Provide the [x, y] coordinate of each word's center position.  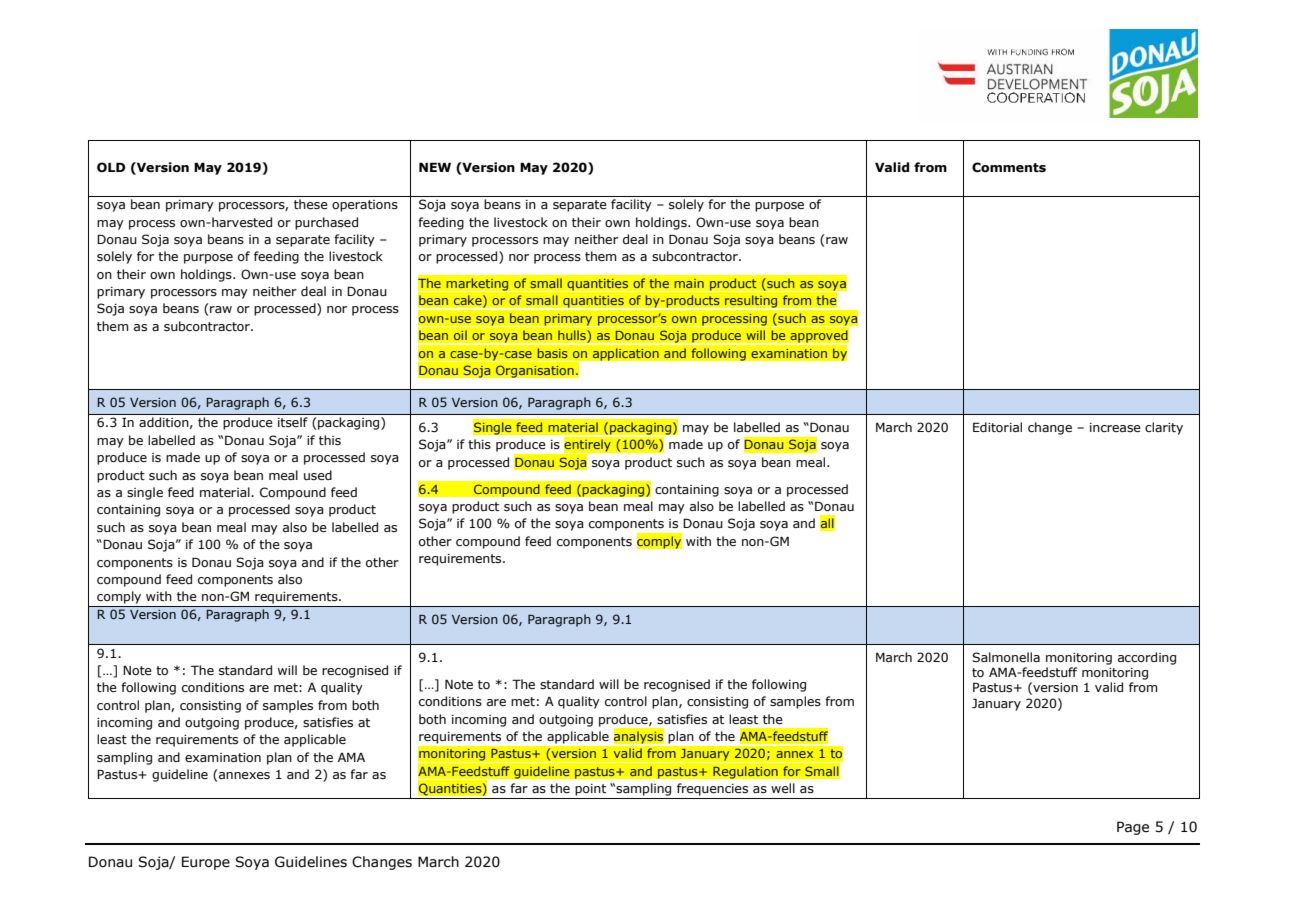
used [318, 475]
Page [1133, 828]
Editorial [997, 427]
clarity [1164, 428]
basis [552, 353]
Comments [1009, 167]
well [783, 788]
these [311, 204]
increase [1115, 427]
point [590, 790]
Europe [206, 863]
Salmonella [1006, 657]
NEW [435, 167]
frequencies [712, 789]
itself [293, 422]
